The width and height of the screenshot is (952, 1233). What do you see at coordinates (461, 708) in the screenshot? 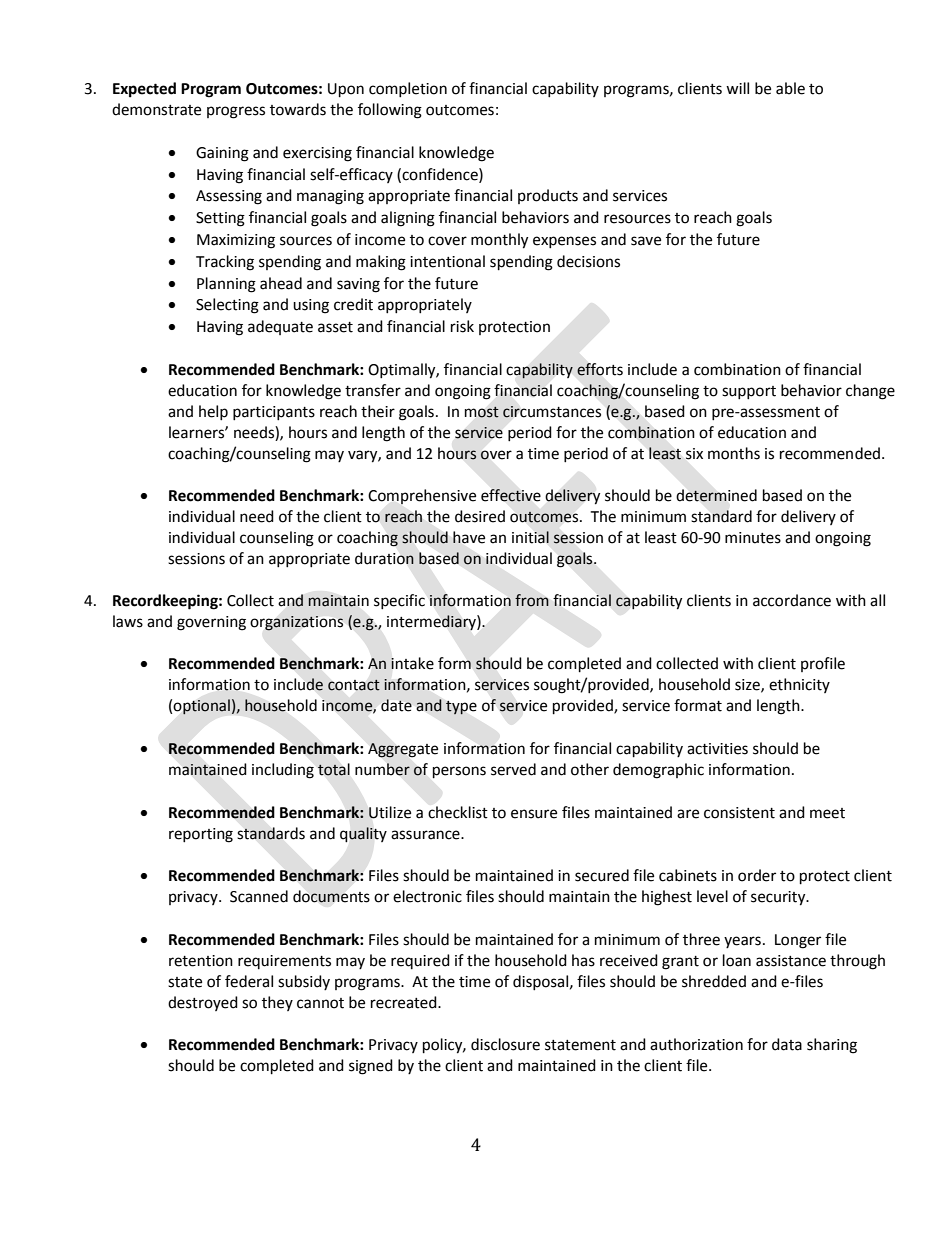
I see `type` at bounding box center [461, 708].
